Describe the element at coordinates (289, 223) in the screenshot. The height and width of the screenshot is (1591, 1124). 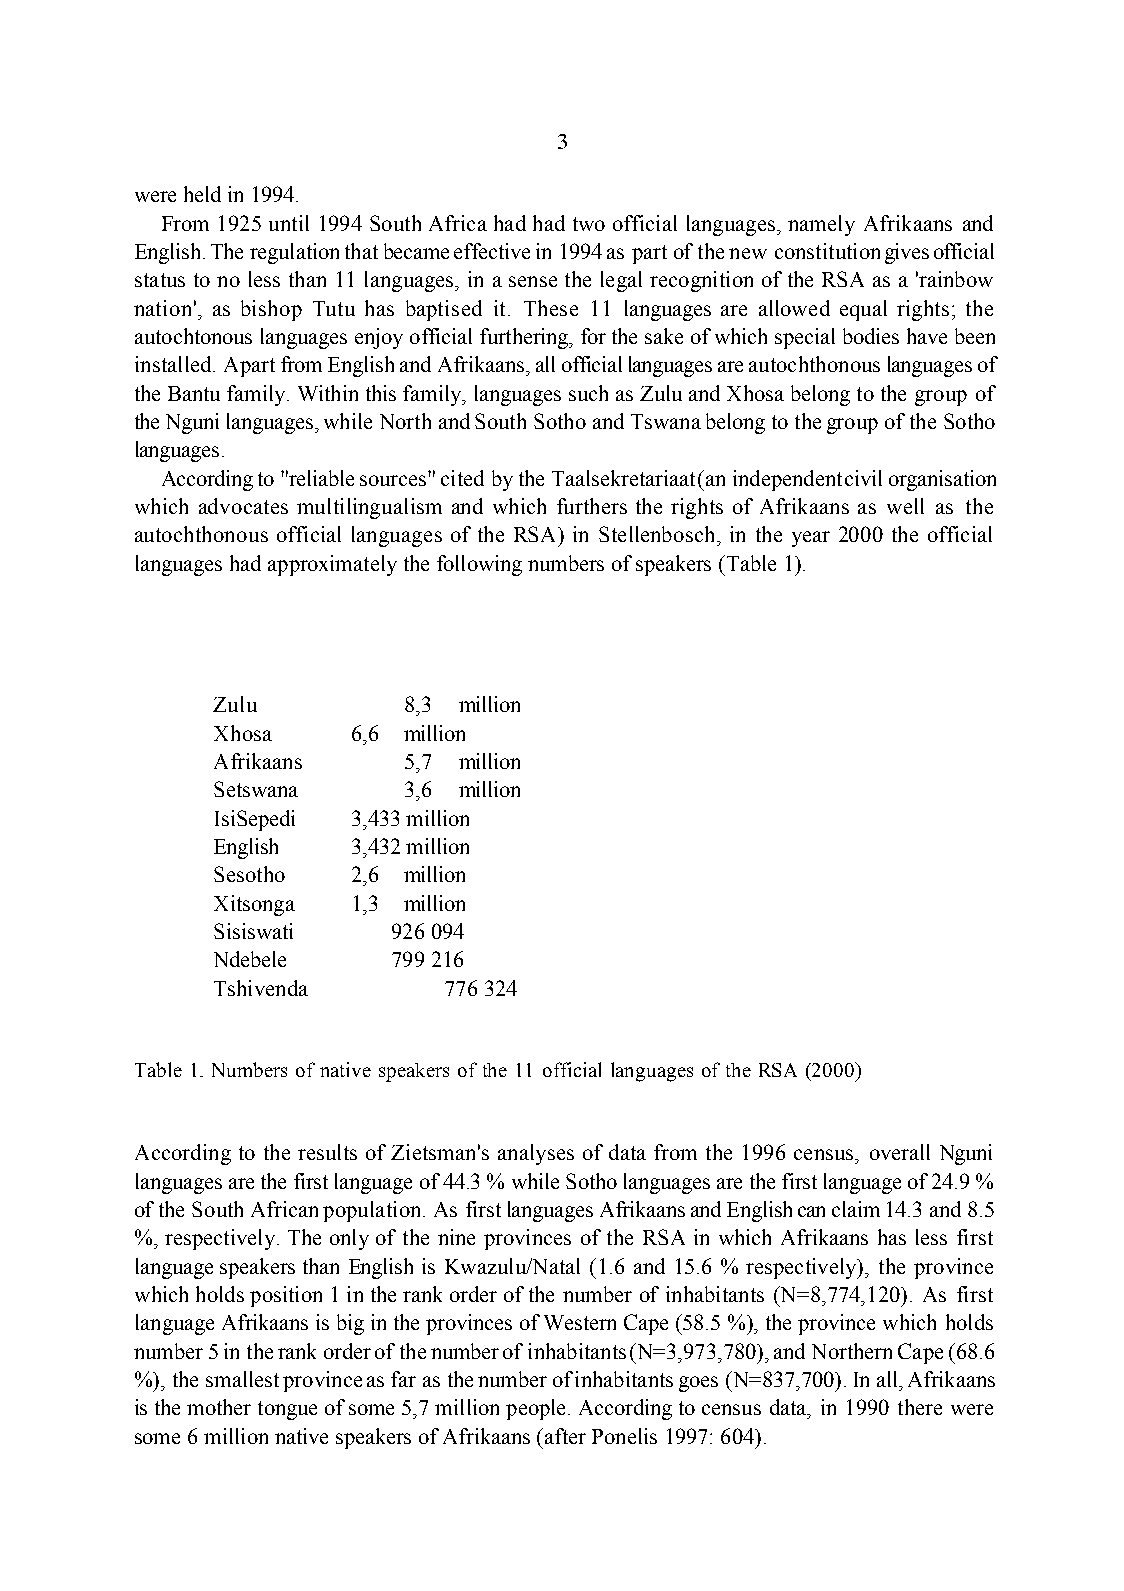
I see `until` at that location.
